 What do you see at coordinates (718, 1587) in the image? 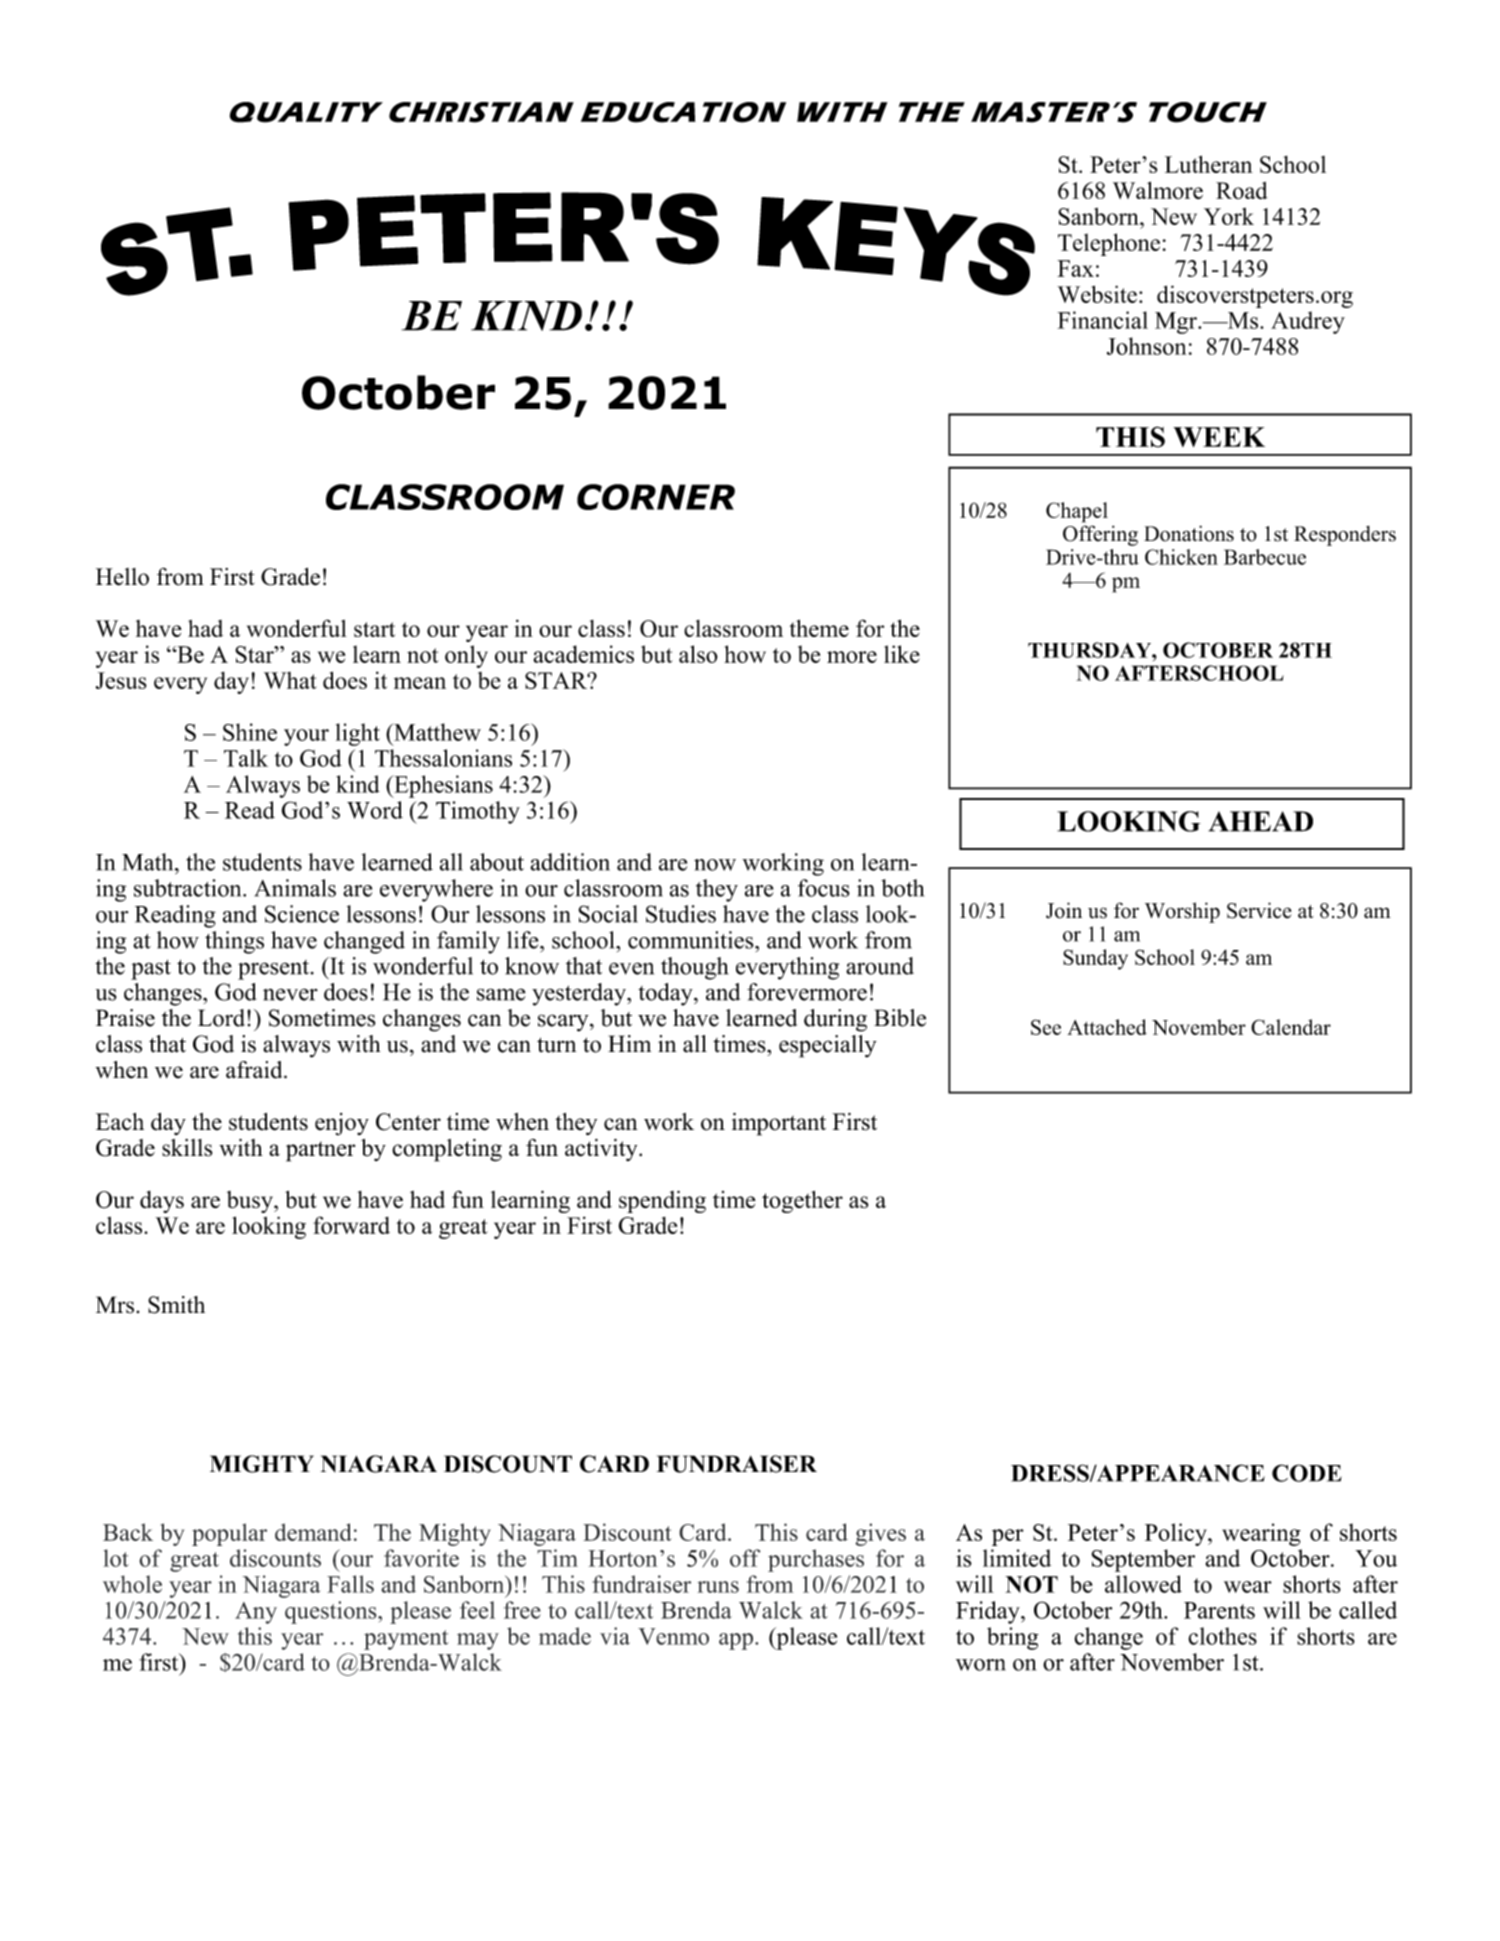
I see `runs` at bounding box center [718, 1587].
